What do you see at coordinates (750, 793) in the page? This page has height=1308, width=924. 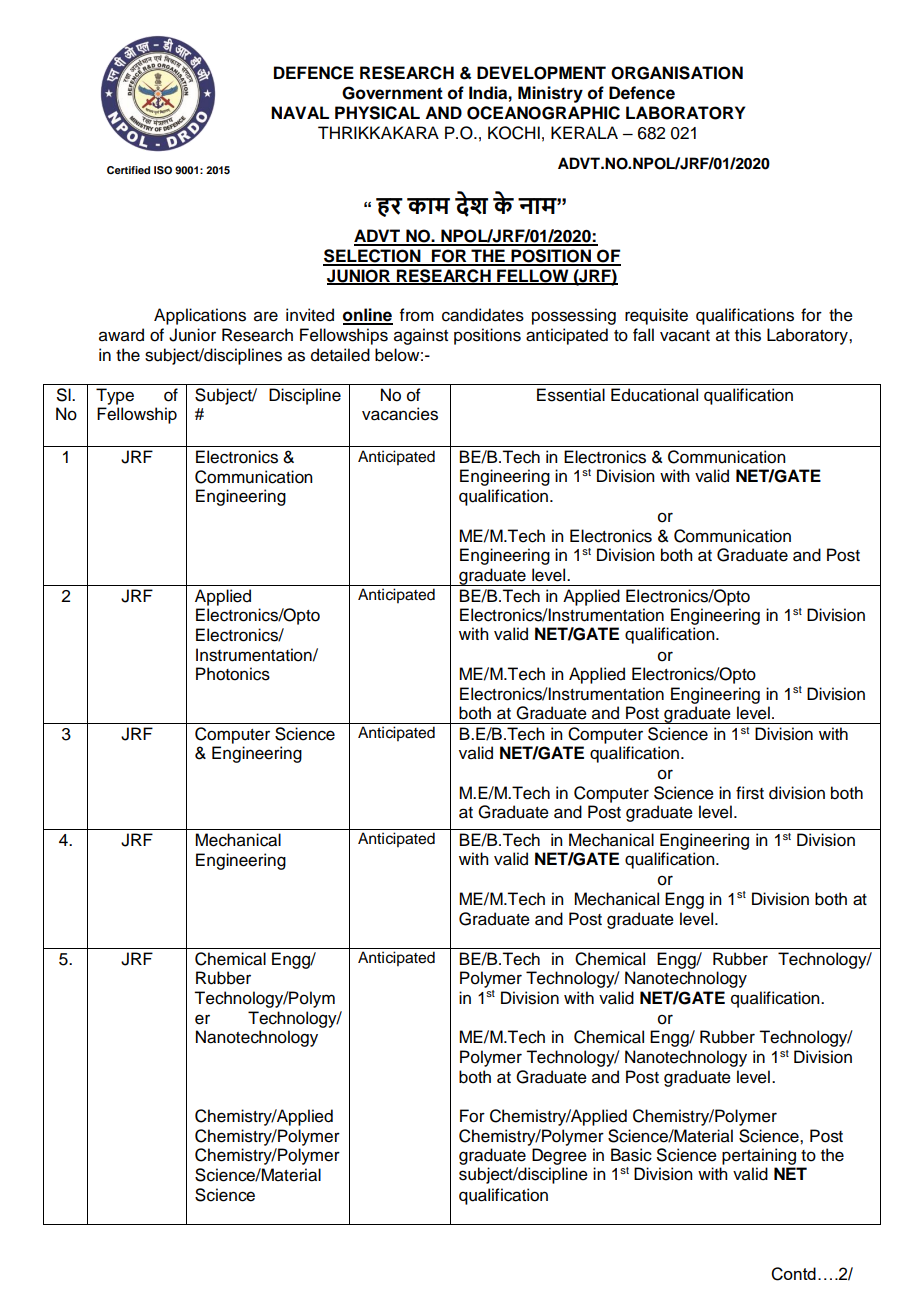 I see `first` at bounding box center [750, 793].
